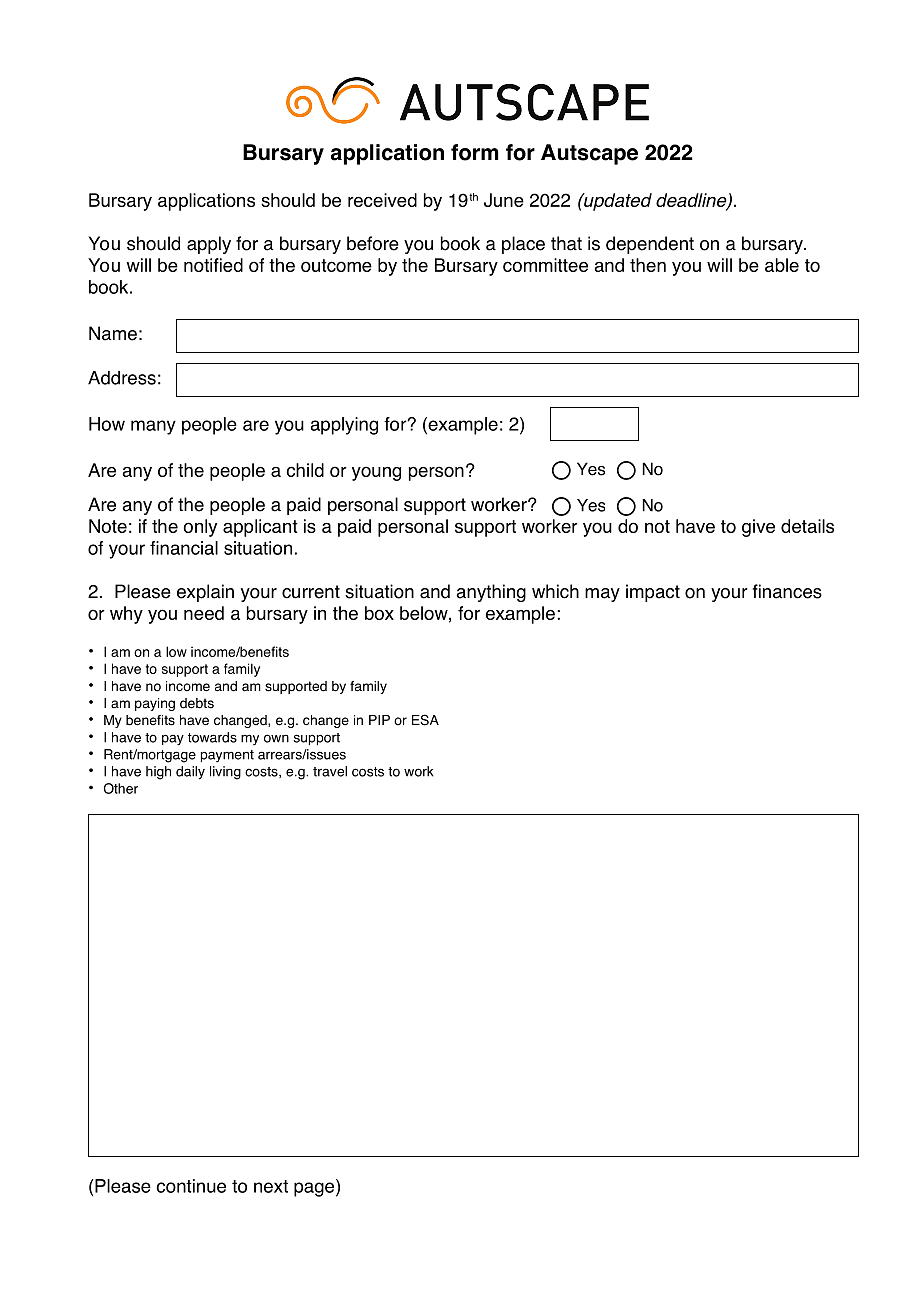  Describe the element at coordinates (475, 152) in the screenshot. I see `form` at that location.
